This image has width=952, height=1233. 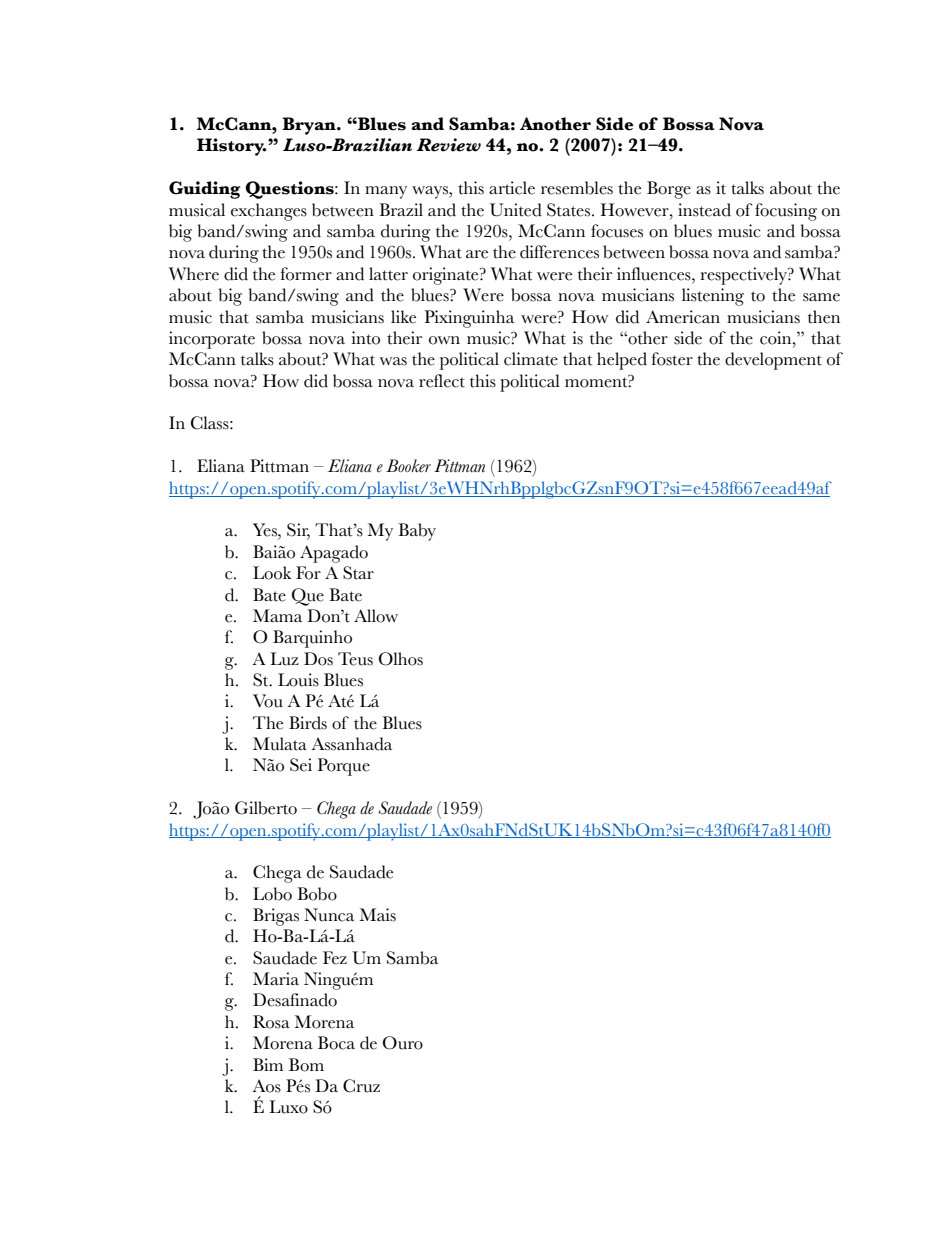 I want to click on article, so click(x=512, y=188).
